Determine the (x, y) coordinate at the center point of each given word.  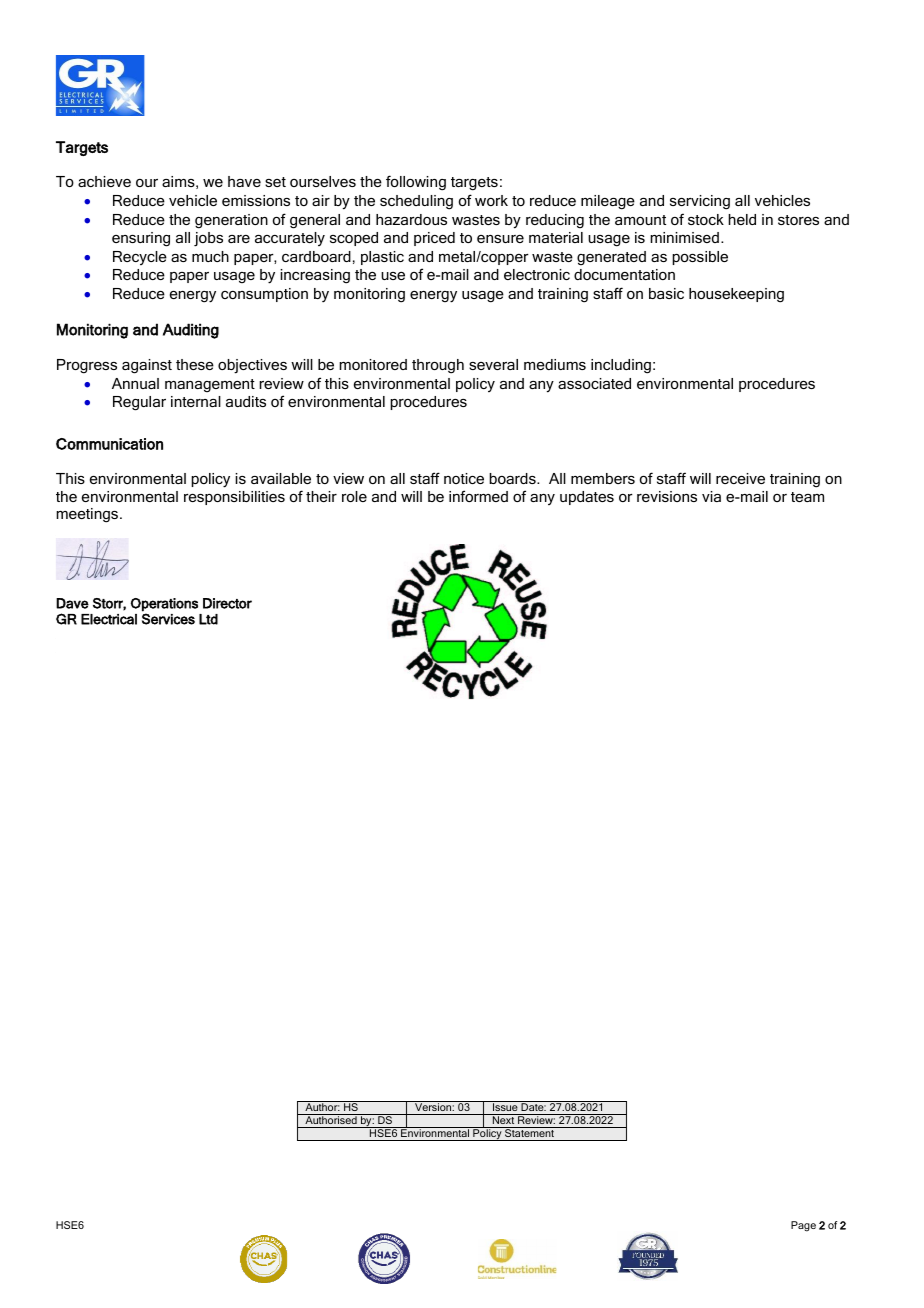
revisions (667, 496)
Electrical (109, 619)
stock (706, 219)
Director (227, 603)
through (438, 366)
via (711, 496)
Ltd (208, 619)
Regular (139, 403)
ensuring (141, 239)
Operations (164, 605)
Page (803, 1226)
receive (740, 478)
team (807, 497)
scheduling (416, 202)
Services (168, 618)
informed (478, 496)
